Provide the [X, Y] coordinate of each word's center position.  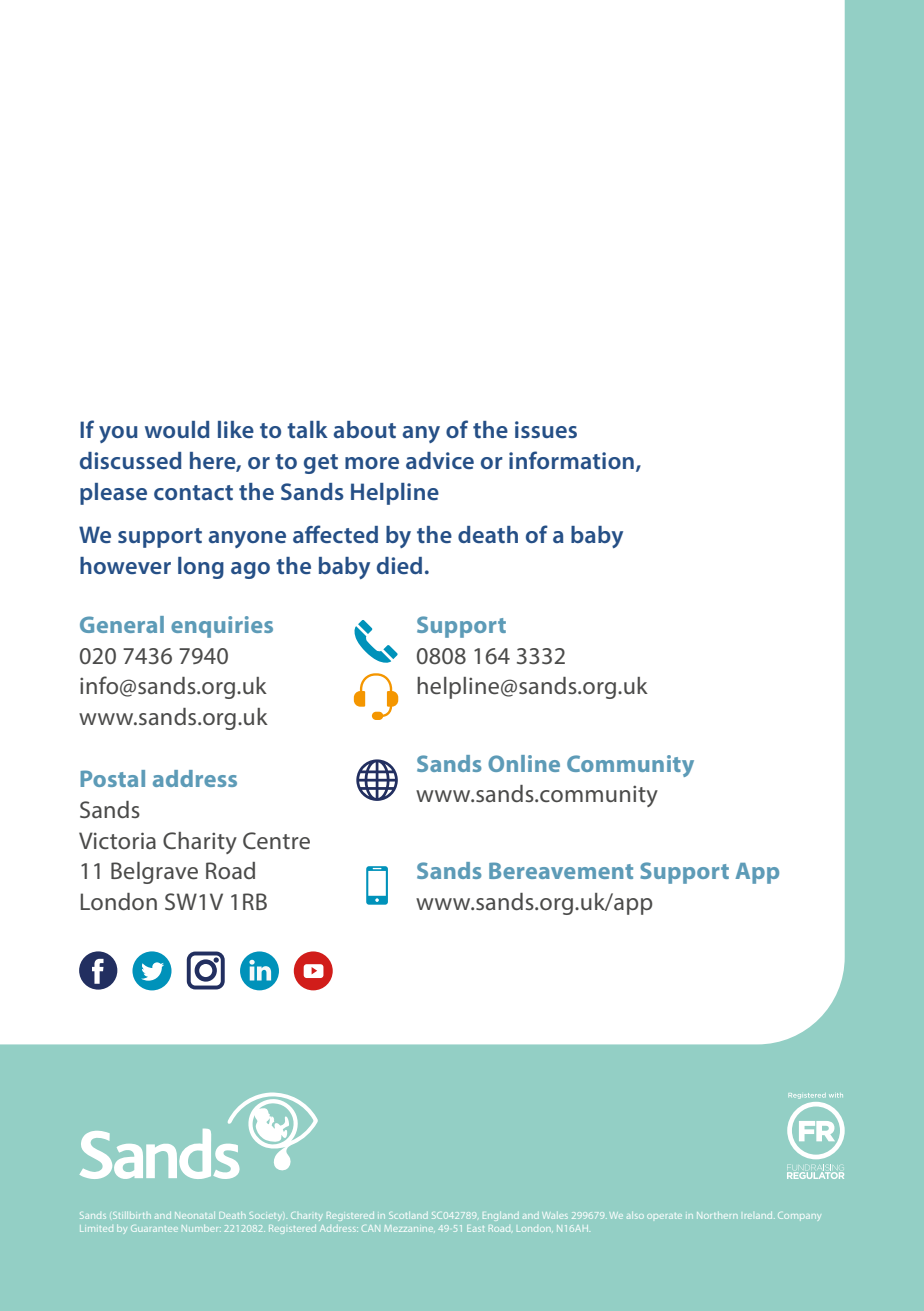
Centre [276, 840]
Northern [717, 1215]
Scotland [408, 1215]
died [399, 565]
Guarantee [154, 1228]
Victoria [117, 840]
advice [440, 460]
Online [524, 763]
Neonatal [195, 1215]
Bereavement [561, 870]
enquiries [222, 627]
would [177, 429]
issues [546, 429]
